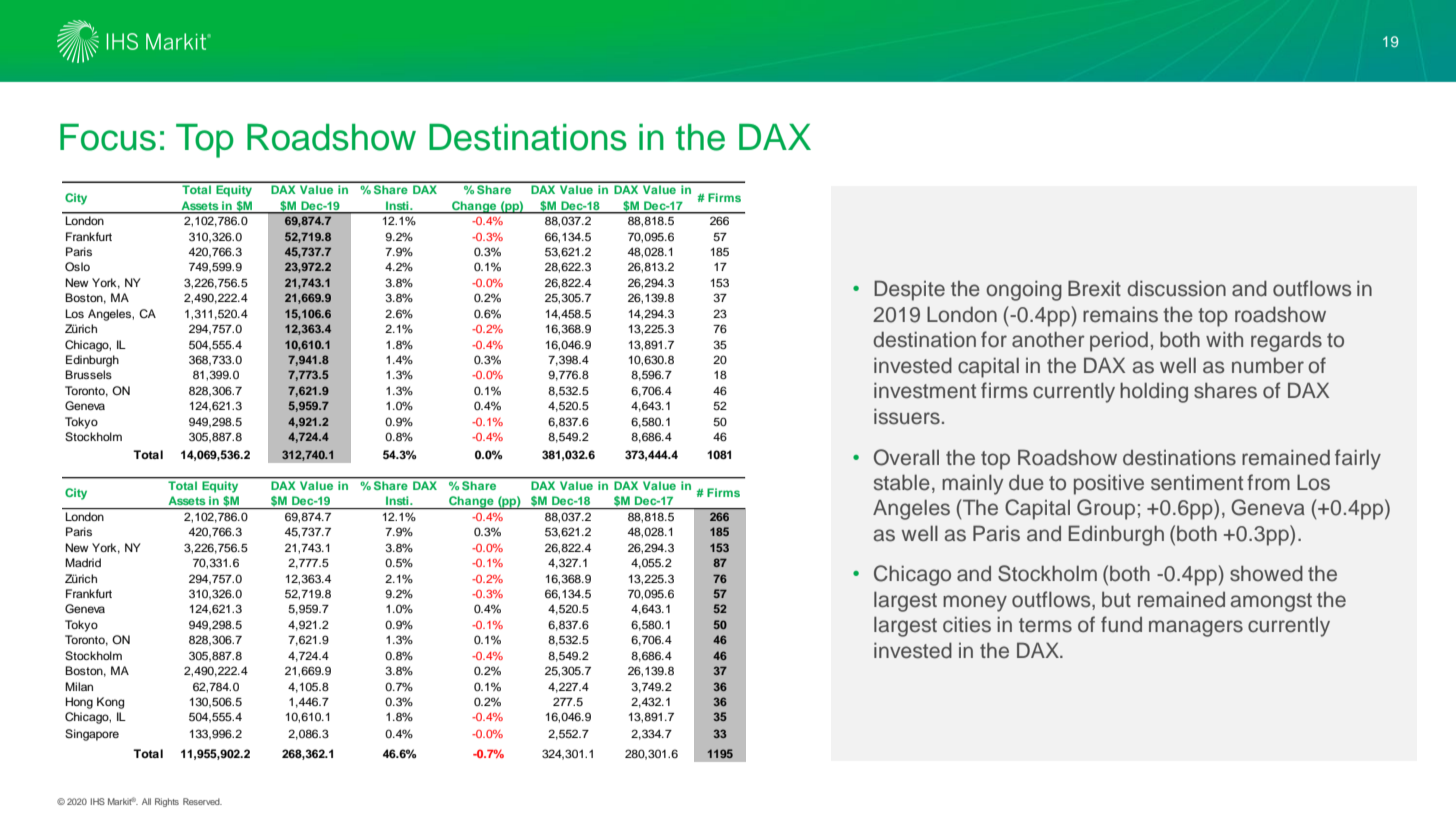  Describe the element at coordinates (1196, 628) in the screenshot. I see `managers` at that location.
